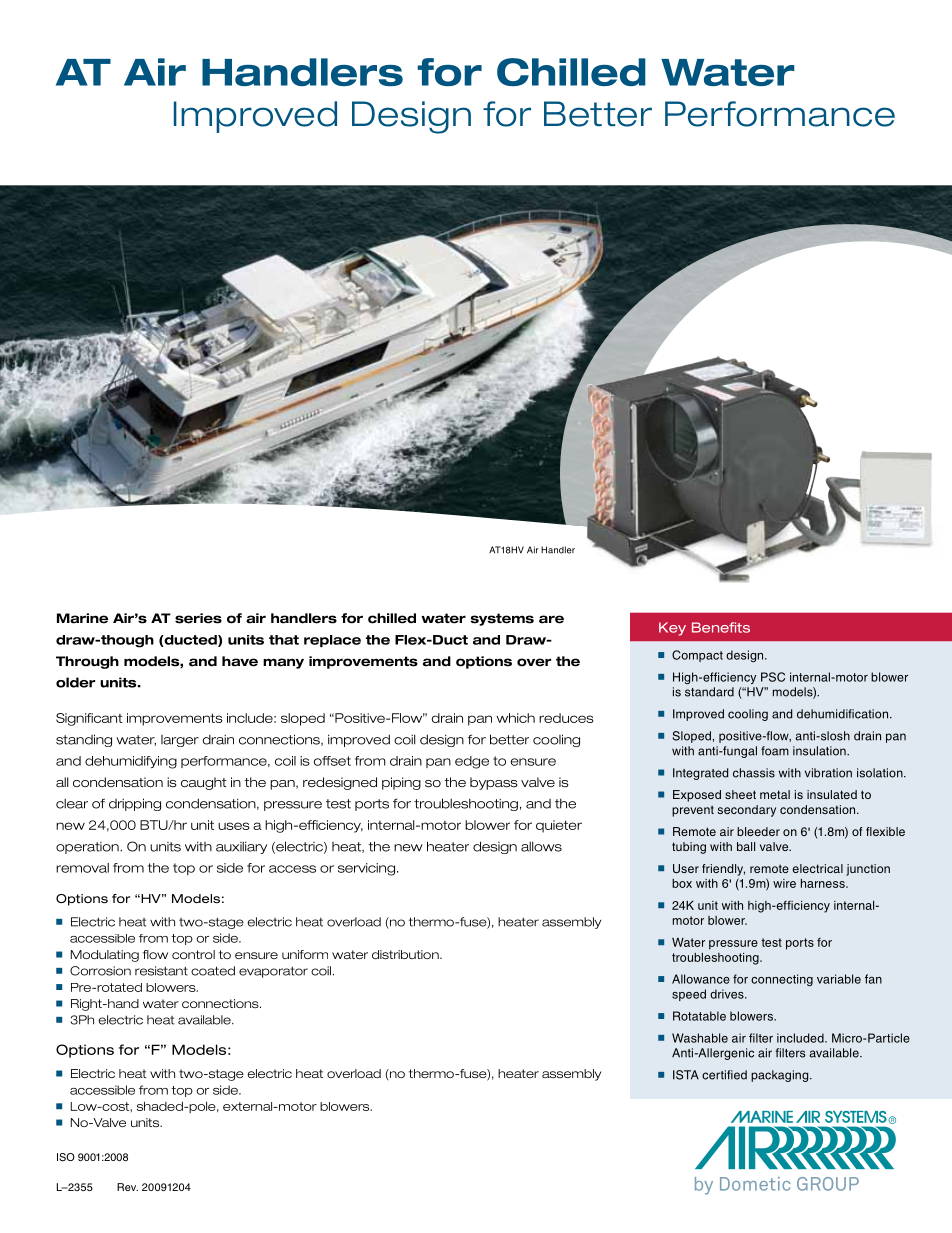 The image size is (952, 1233). I want to click on systems, so click(502, 619).
